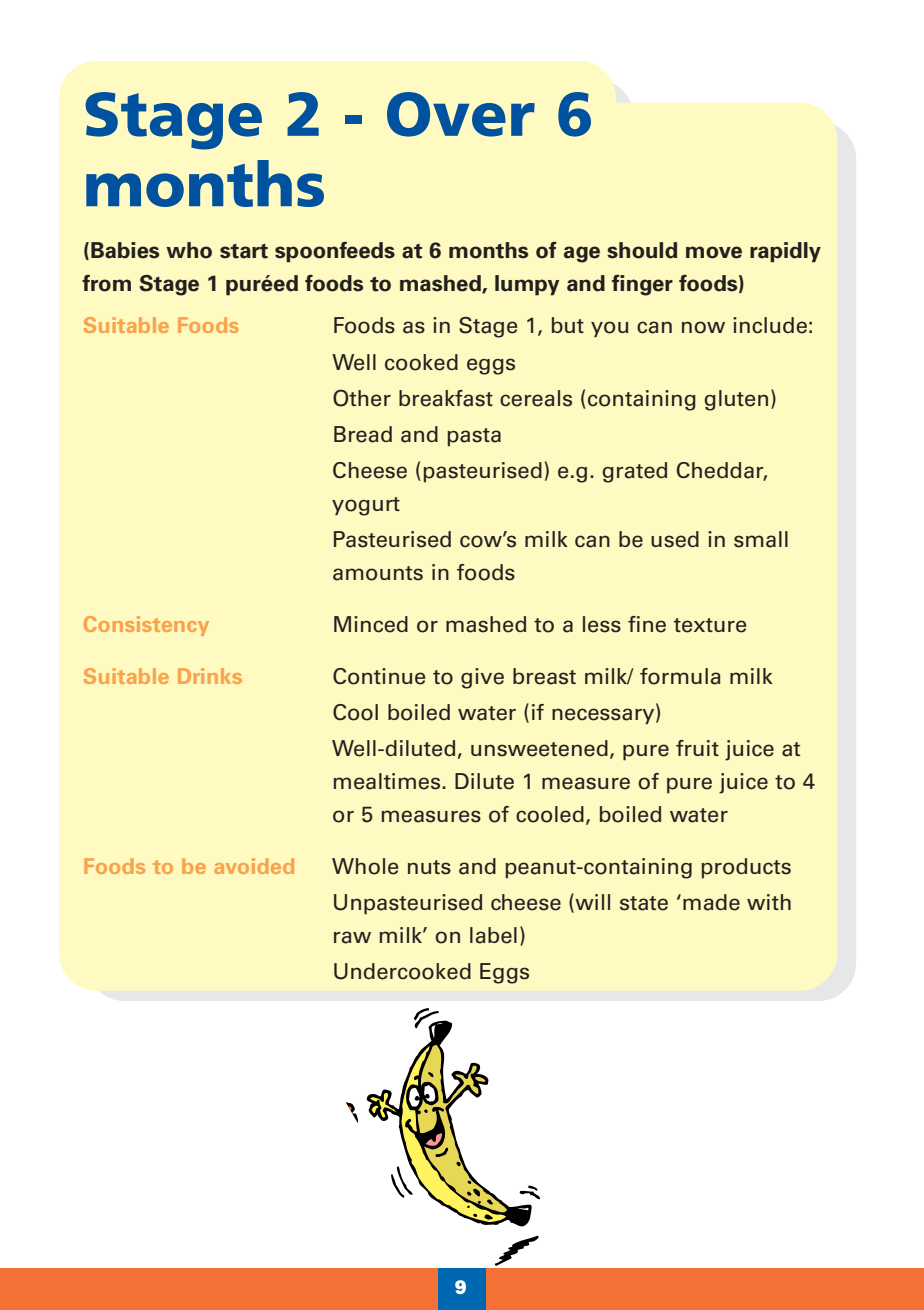 The width and height of the page is (924, 1310). What do you see at coordinates (711, 902) in the page?
I see `made` at bounding box center [711, 902].
